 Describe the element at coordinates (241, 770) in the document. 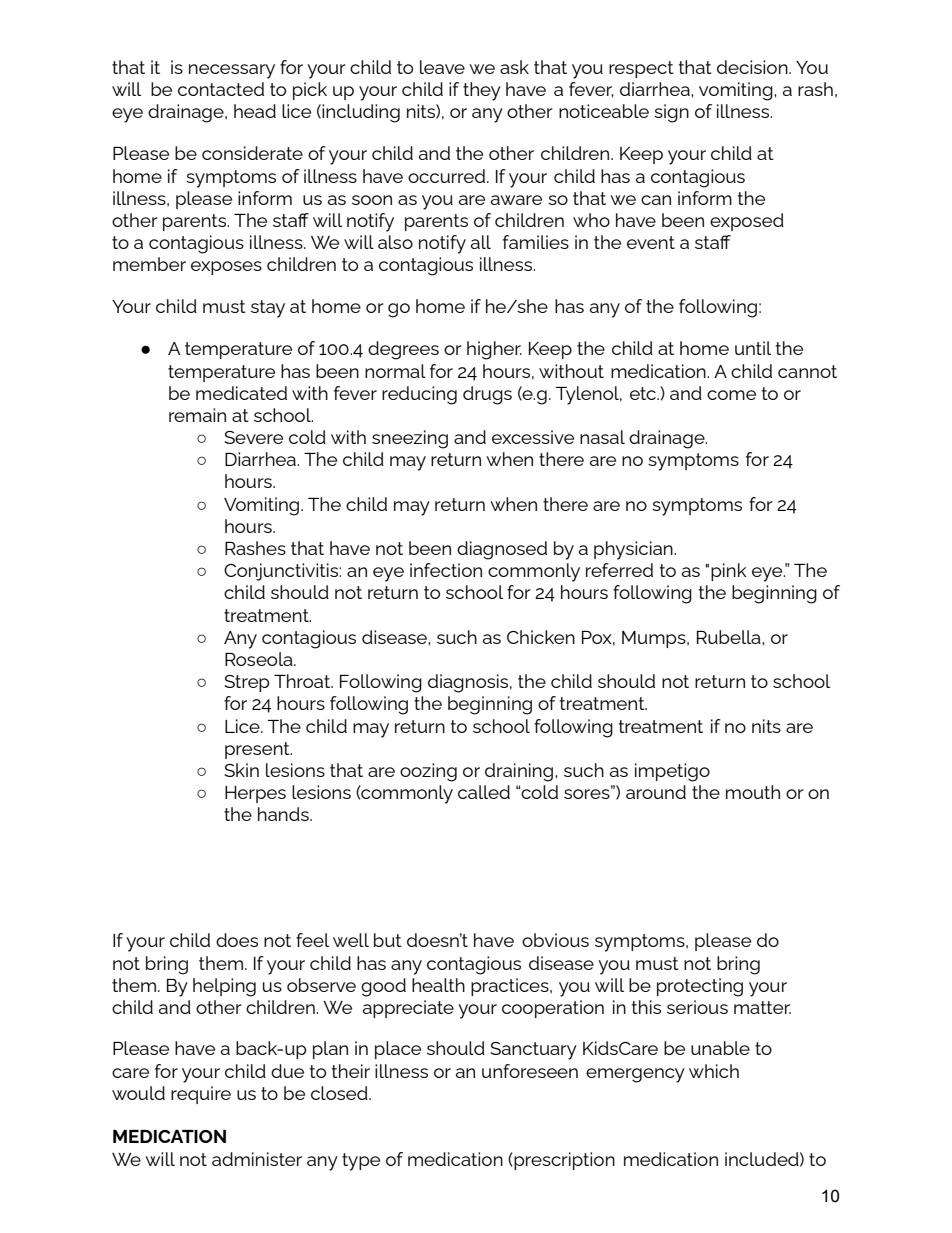

I see `Skin` at that location.
